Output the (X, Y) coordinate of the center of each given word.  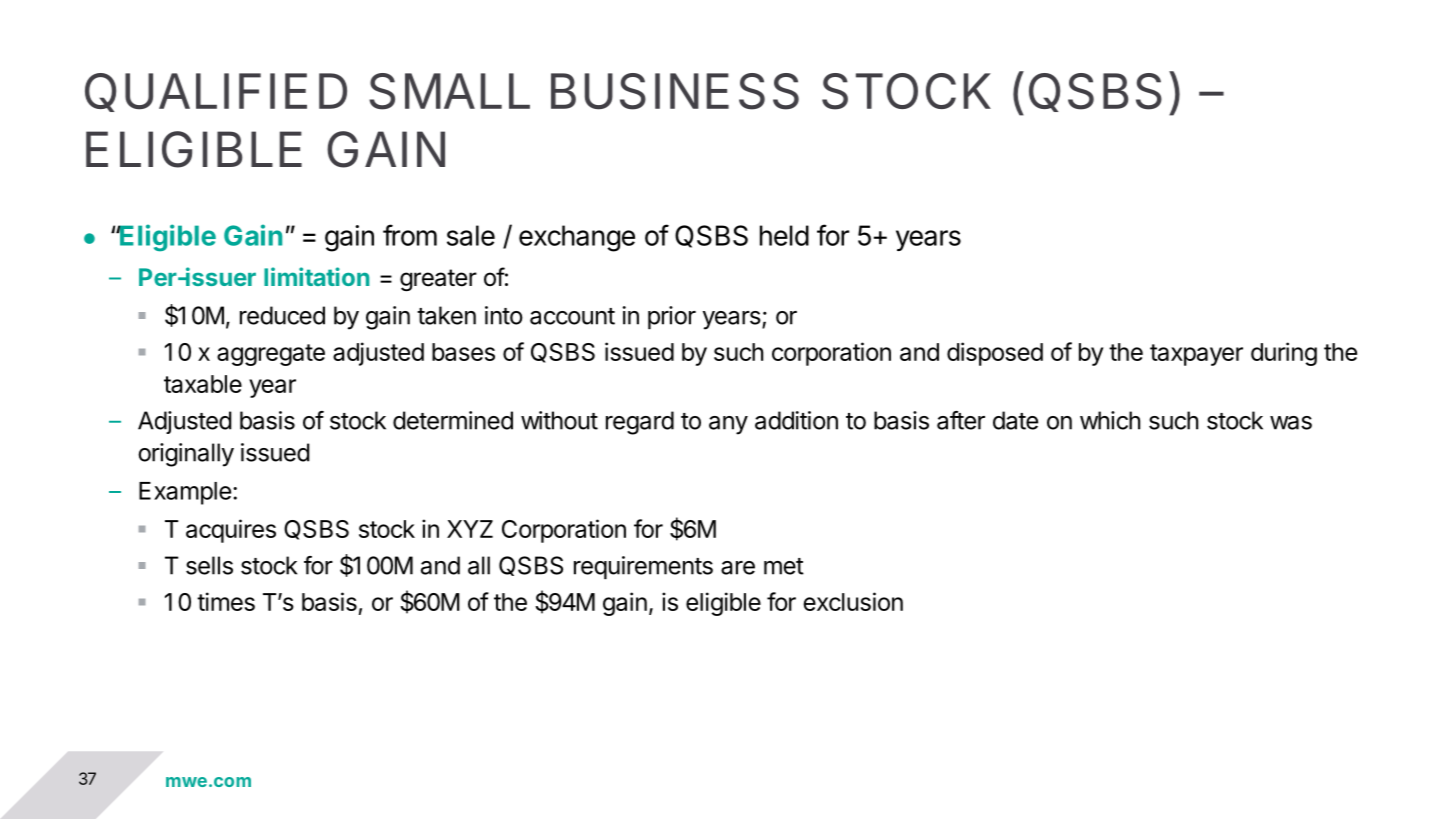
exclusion (853, 601)
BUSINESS (675, 91)
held (784, 235)
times (226, 601)
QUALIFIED (216, 92)
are (738, 568)
